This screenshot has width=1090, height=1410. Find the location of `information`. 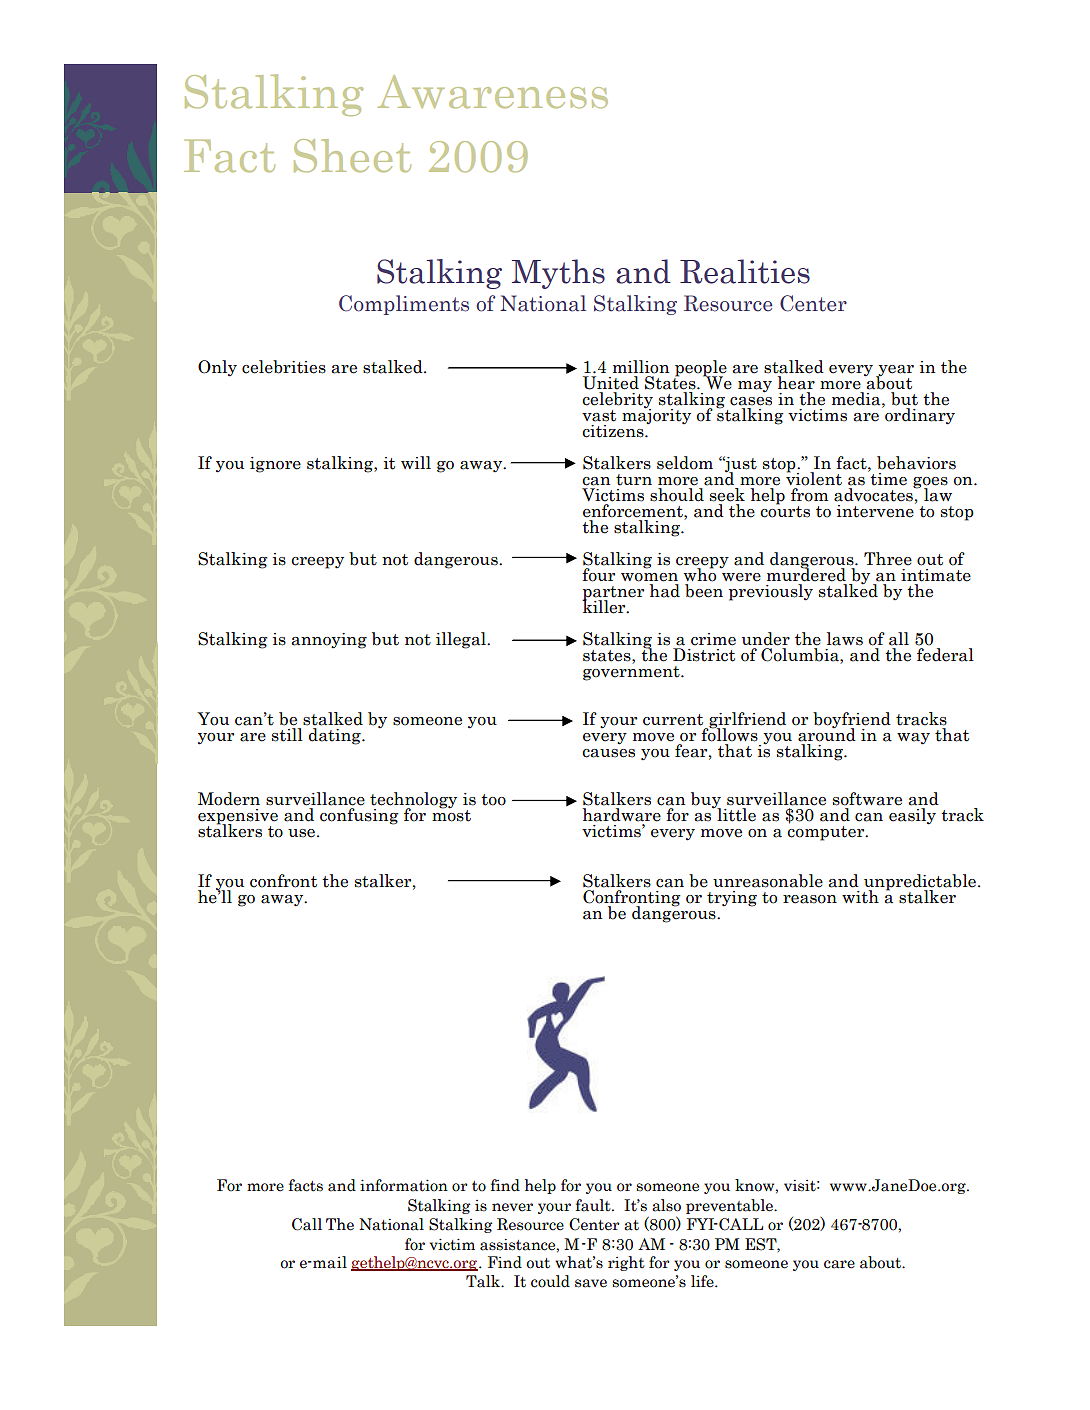

information is located at coordinates (404, 1185).
